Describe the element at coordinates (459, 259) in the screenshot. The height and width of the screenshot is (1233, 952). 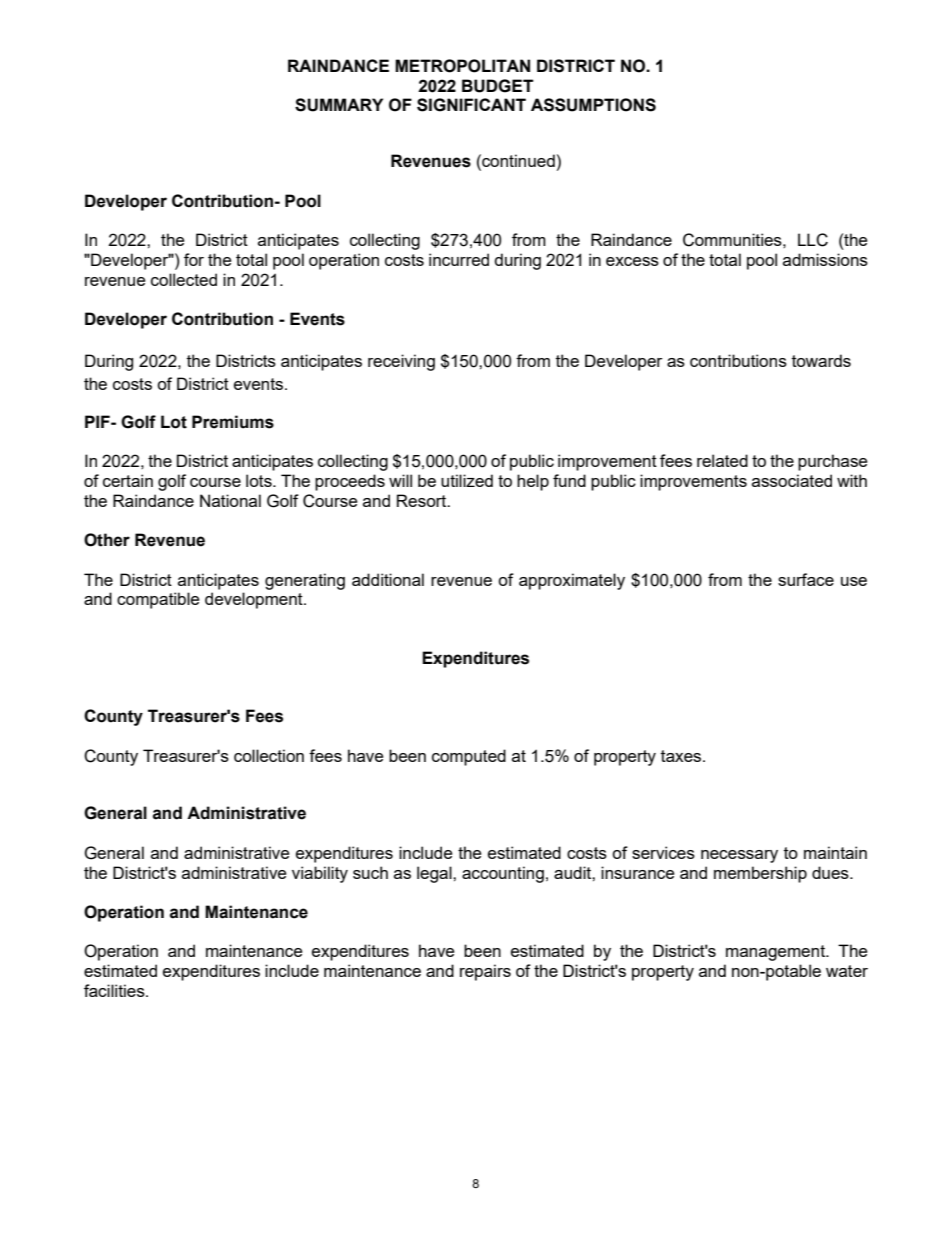
I see `incurred` at that location.
